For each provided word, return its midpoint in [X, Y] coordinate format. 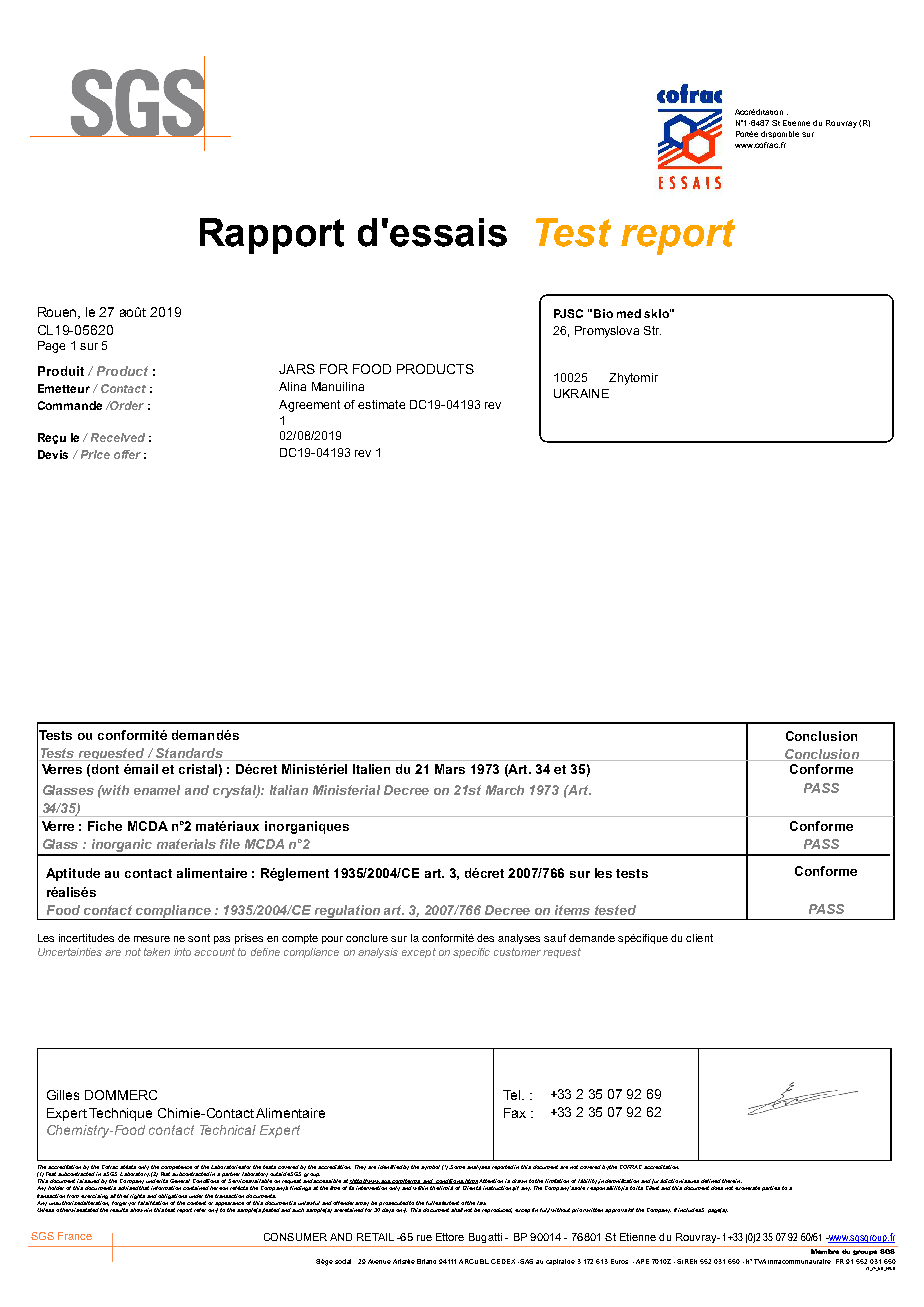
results [119, 1210]
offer [127, 454]
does [717, 1188]
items [572, 910]
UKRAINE [581, 393]
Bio [603, 313]
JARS [297, 369]
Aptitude [73, 874]
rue [424, 1238]
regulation [348, 912]
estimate [381, 404]
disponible [780, 134]
